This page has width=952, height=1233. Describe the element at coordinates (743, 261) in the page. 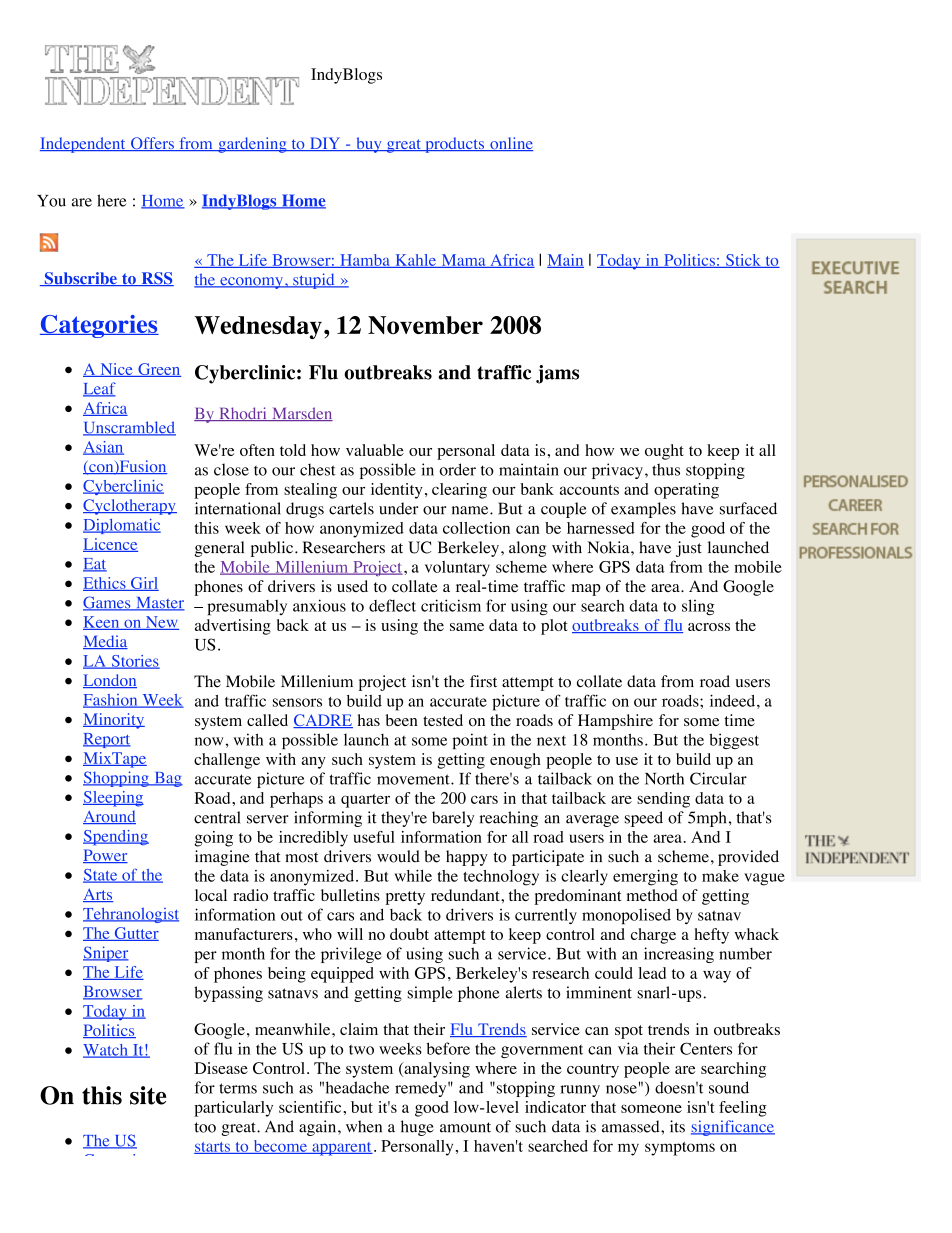

I see `Stick` at that location.
